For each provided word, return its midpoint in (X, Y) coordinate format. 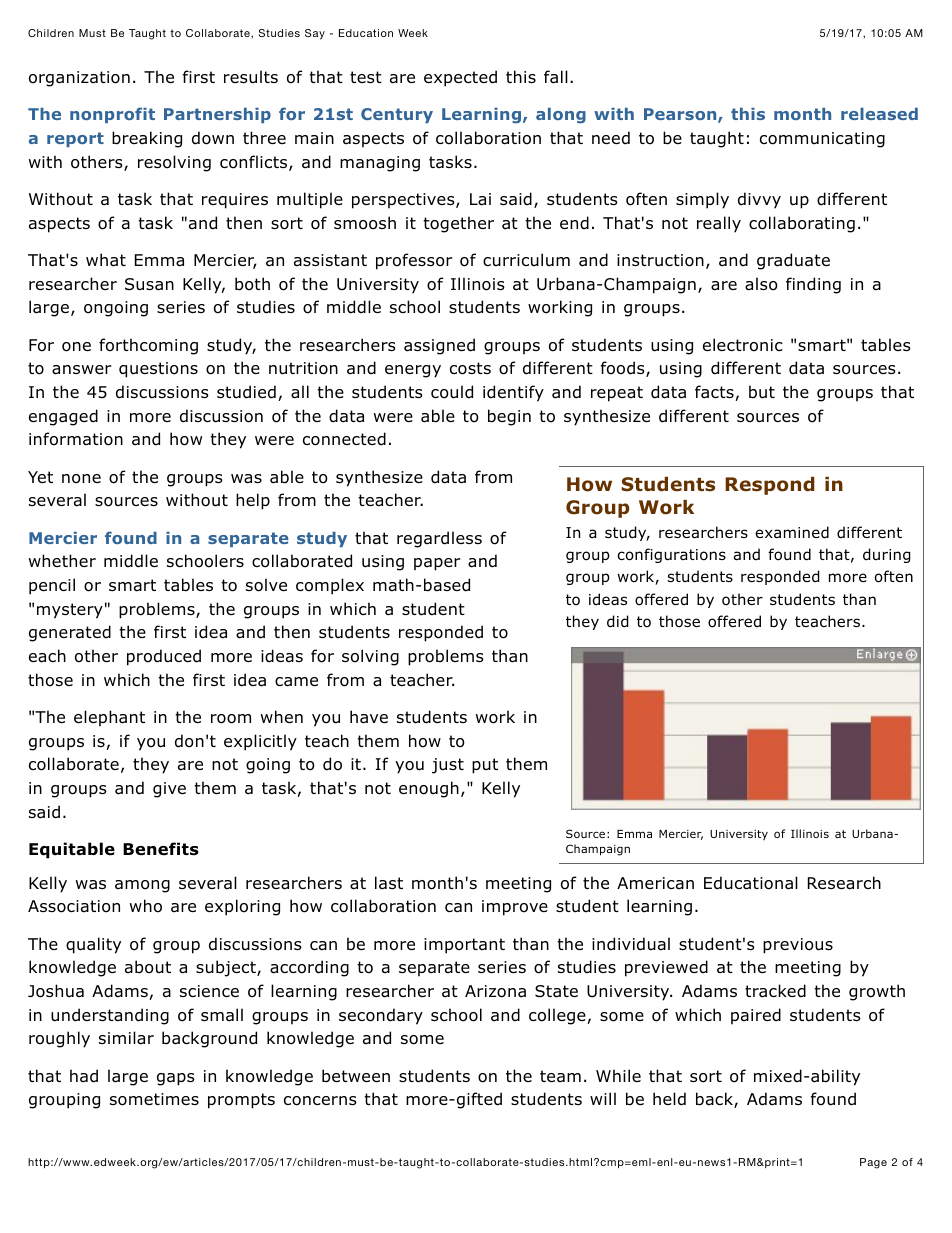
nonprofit (112, 115)
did (618, 621)
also (761, 284)
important (464, 946)
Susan (149, 284)
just (448, 766)
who (146, 906)
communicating (822, 140)
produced (164, 657)
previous (798, 946)
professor (414, 261)
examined (792, 532)
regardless (439, 539)
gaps (176, 1079)
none (81, 479)
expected (460, 78)
